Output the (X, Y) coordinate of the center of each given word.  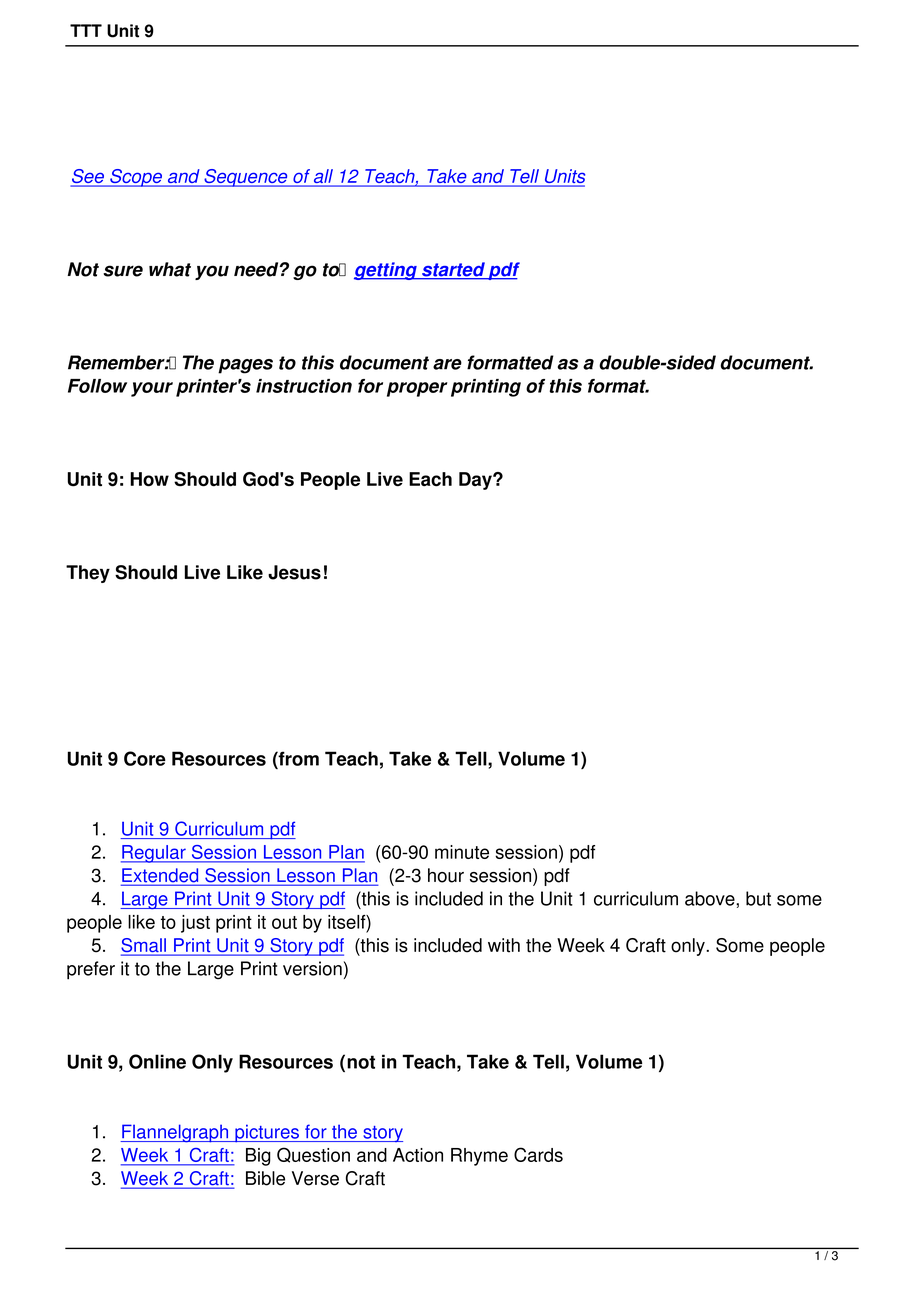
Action (418, 1155)
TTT (86, 30)
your (152, 389)
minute (462, 852)
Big (258, 1157)
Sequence (246, 178)
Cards (538, 1154)
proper (417, 389)
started (453, 270)
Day (476, 481)
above (711, 898)
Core (145, 758)
